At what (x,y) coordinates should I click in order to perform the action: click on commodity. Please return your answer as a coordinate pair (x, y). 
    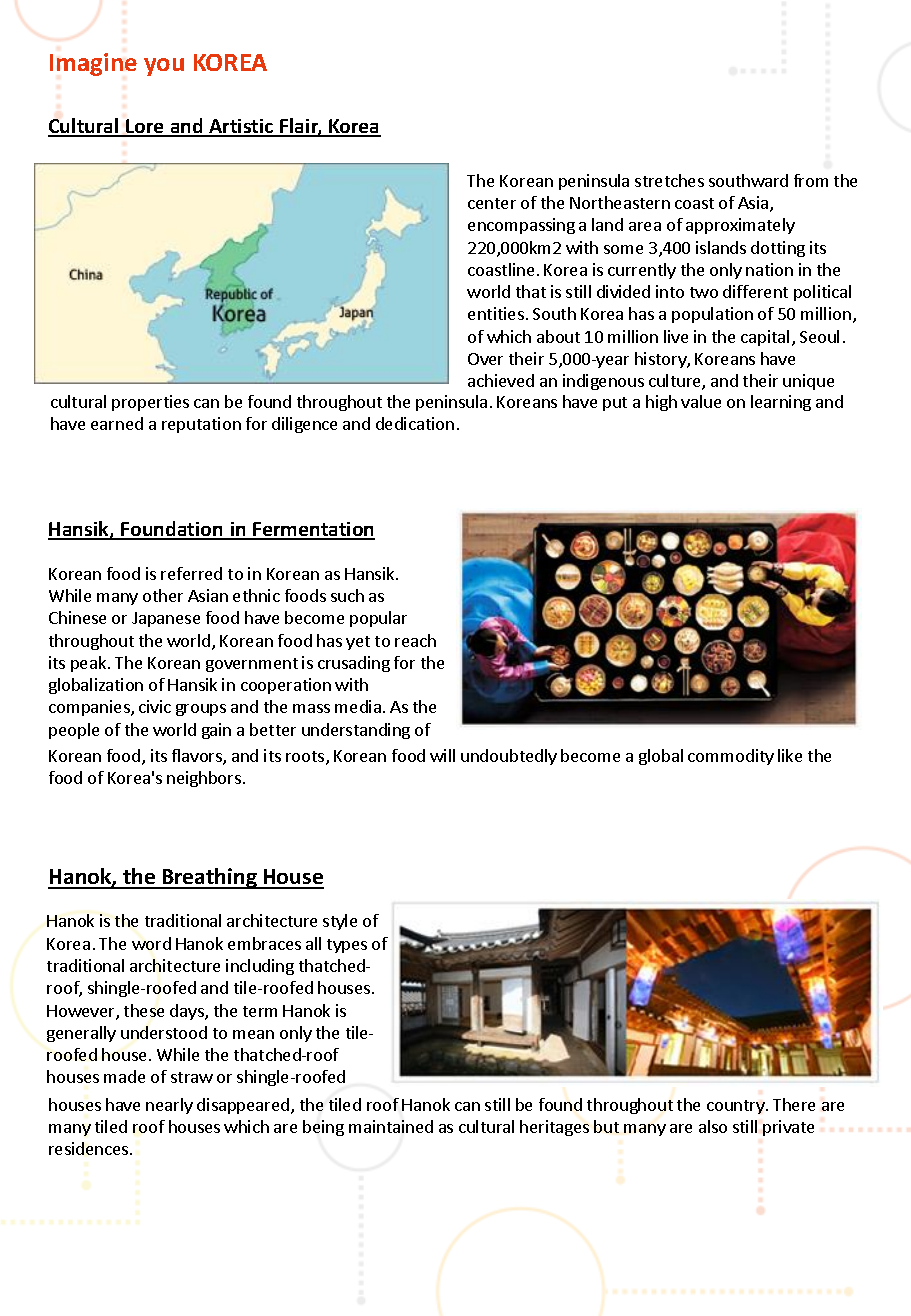
    Looking at the image, I should click on (731, 757).
